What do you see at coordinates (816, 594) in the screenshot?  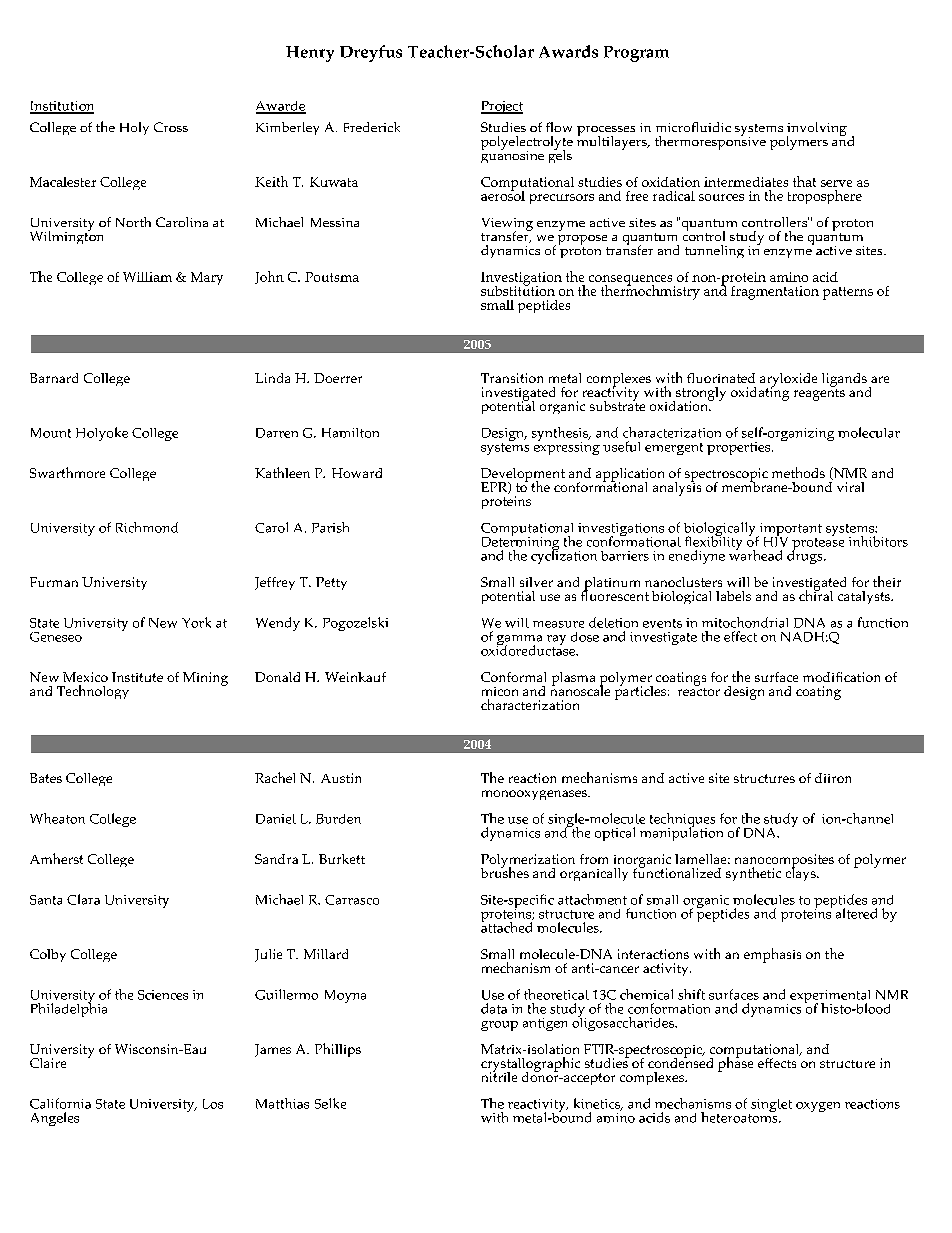 I see `chiral` at bounding box center [816, 594].
